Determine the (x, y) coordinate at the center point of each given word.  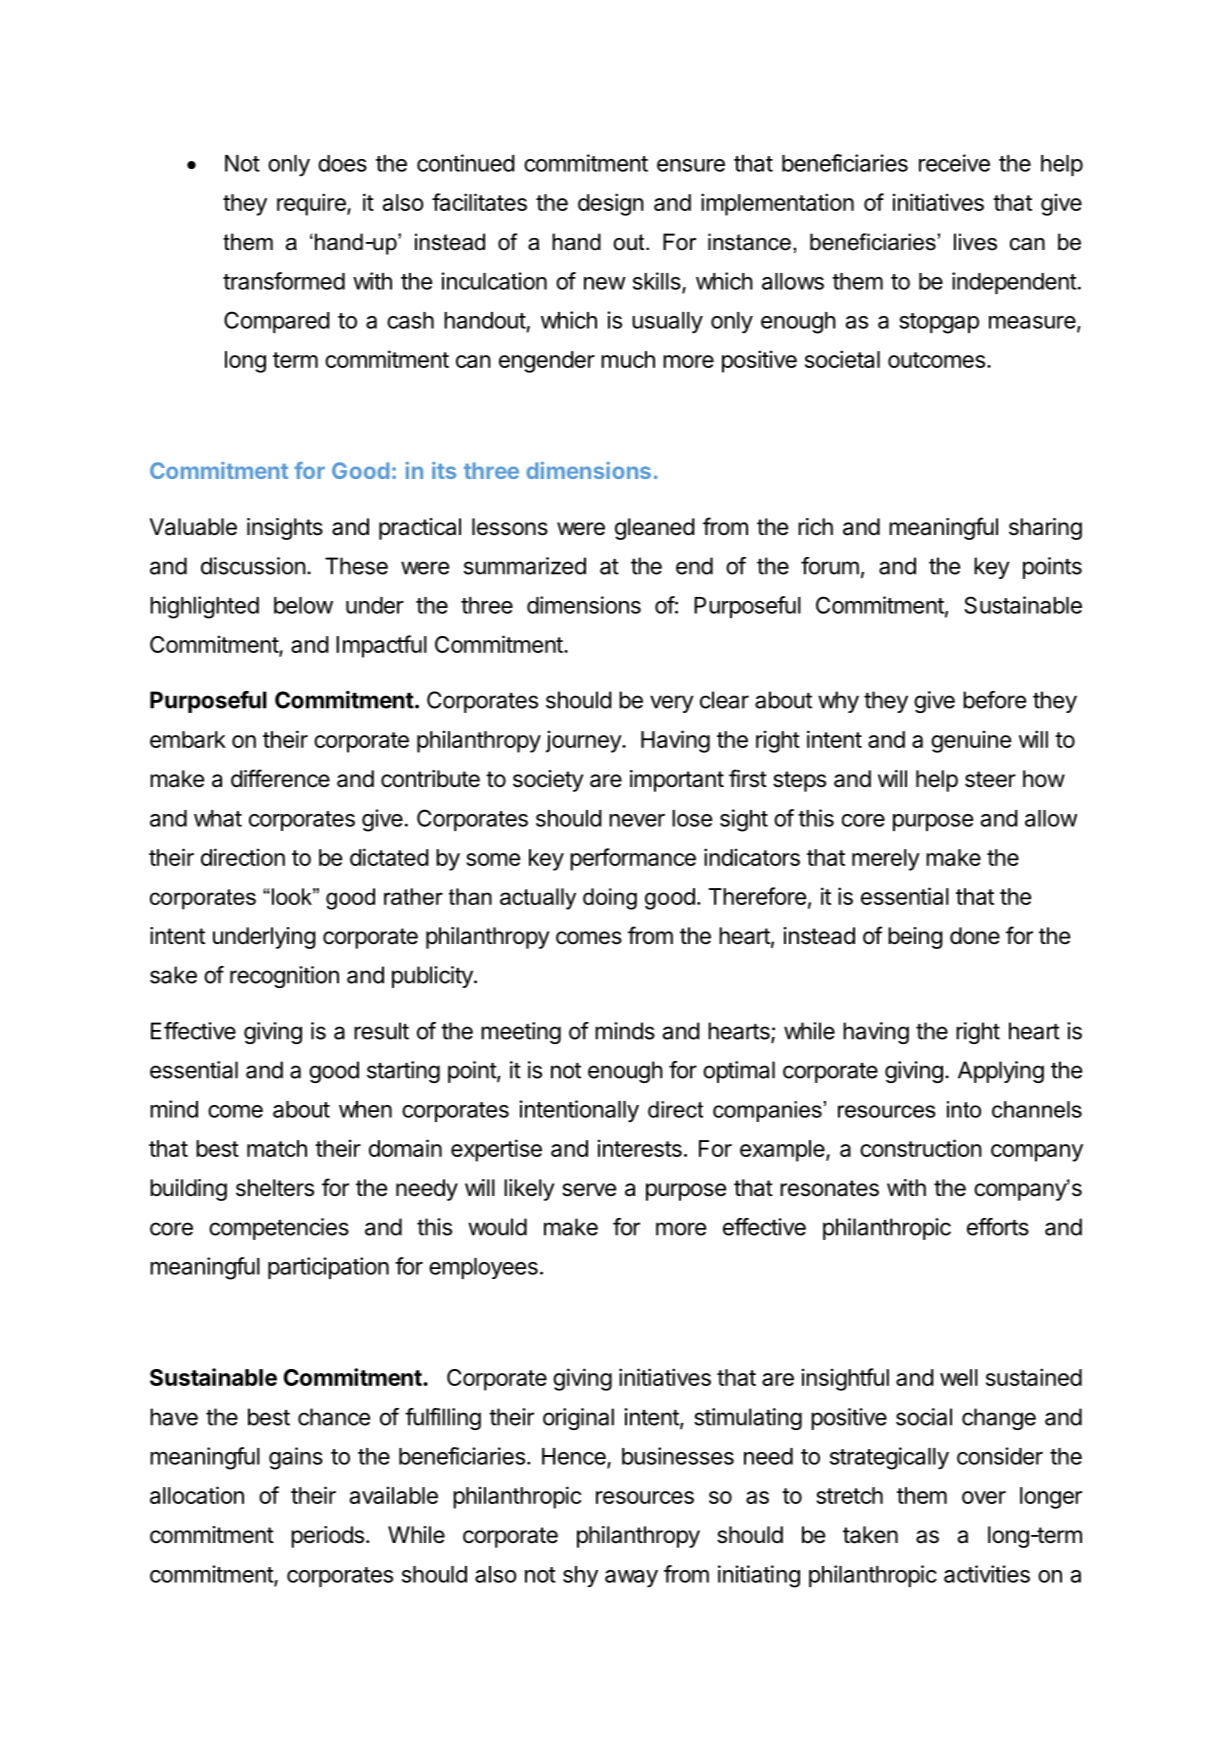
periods (327, 1537)
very (672, 704)
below (303, 605)
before (994, 700)
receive (954, 163)
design (611, 204)
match (277, 1148)
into (964, 1109)
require (312, 204)
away (631, 1579)
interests (640, 1148)
